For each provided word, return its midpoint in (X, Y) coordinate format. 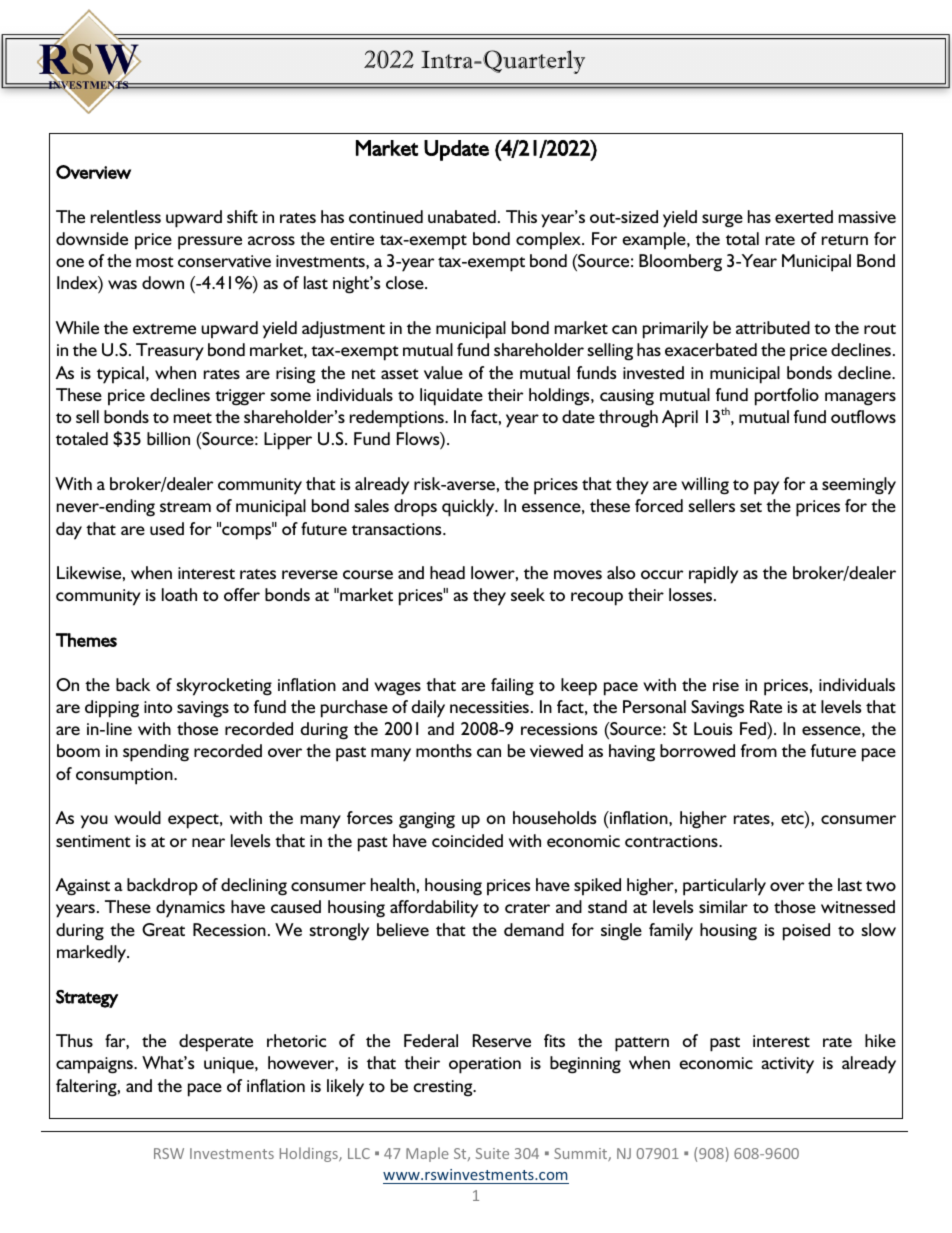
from (759, 750)
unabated (462, 216)
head (447, 572)
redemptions (398, 419)
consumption (125, 776)
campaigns (95, 1065)
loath (179, 594)
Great (163, 930)
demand (534, 929)
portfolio (787, 397)
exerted (804, 216)
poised (806, 932)
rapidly (713, 575)
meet (193, 418)
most (154, 262)
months (444, 750)
